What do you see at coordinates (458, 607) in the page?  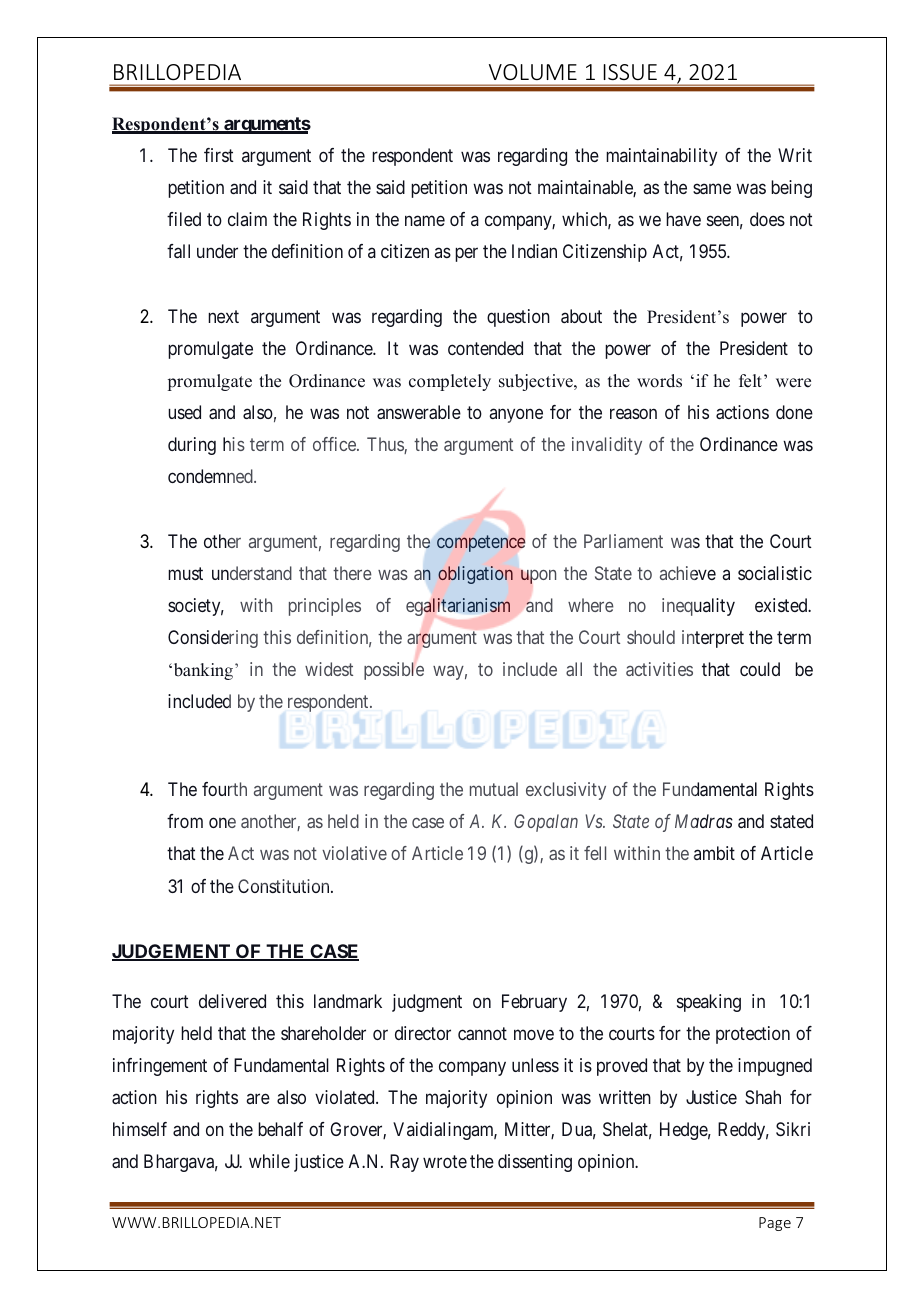 I see `egalitarianism` at bounding box center [458, 607].
